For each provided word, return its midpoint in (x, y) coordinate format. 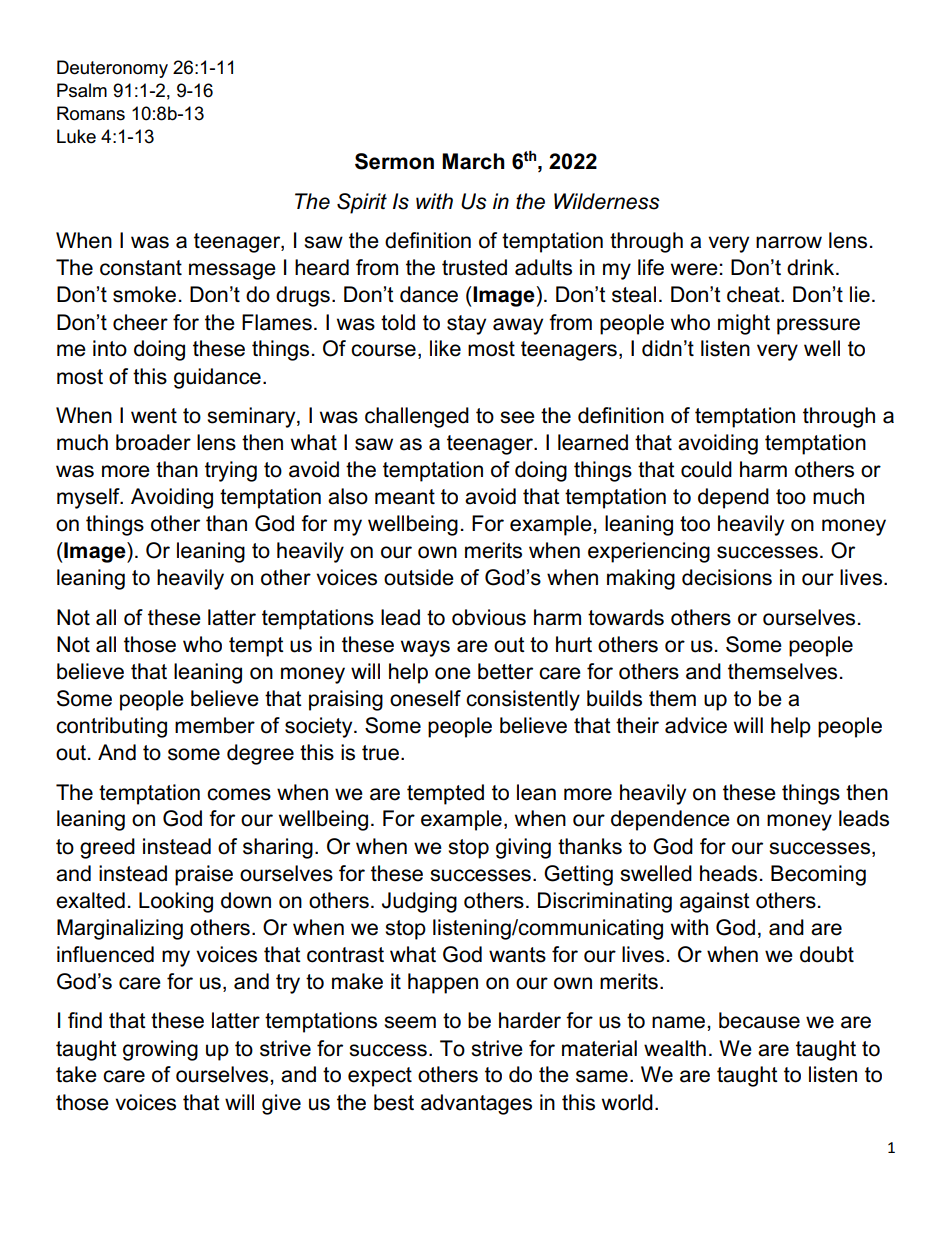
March (473, 161)
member (215, 725)
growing (160, 1050)
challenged (417, 417)
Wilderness (607, 201)
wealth (675, 1048)
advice (696, 725)
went (154, 416)
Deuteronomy (112, 69)
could (706, 469)
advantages (476, 1104)
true (380, 753)
